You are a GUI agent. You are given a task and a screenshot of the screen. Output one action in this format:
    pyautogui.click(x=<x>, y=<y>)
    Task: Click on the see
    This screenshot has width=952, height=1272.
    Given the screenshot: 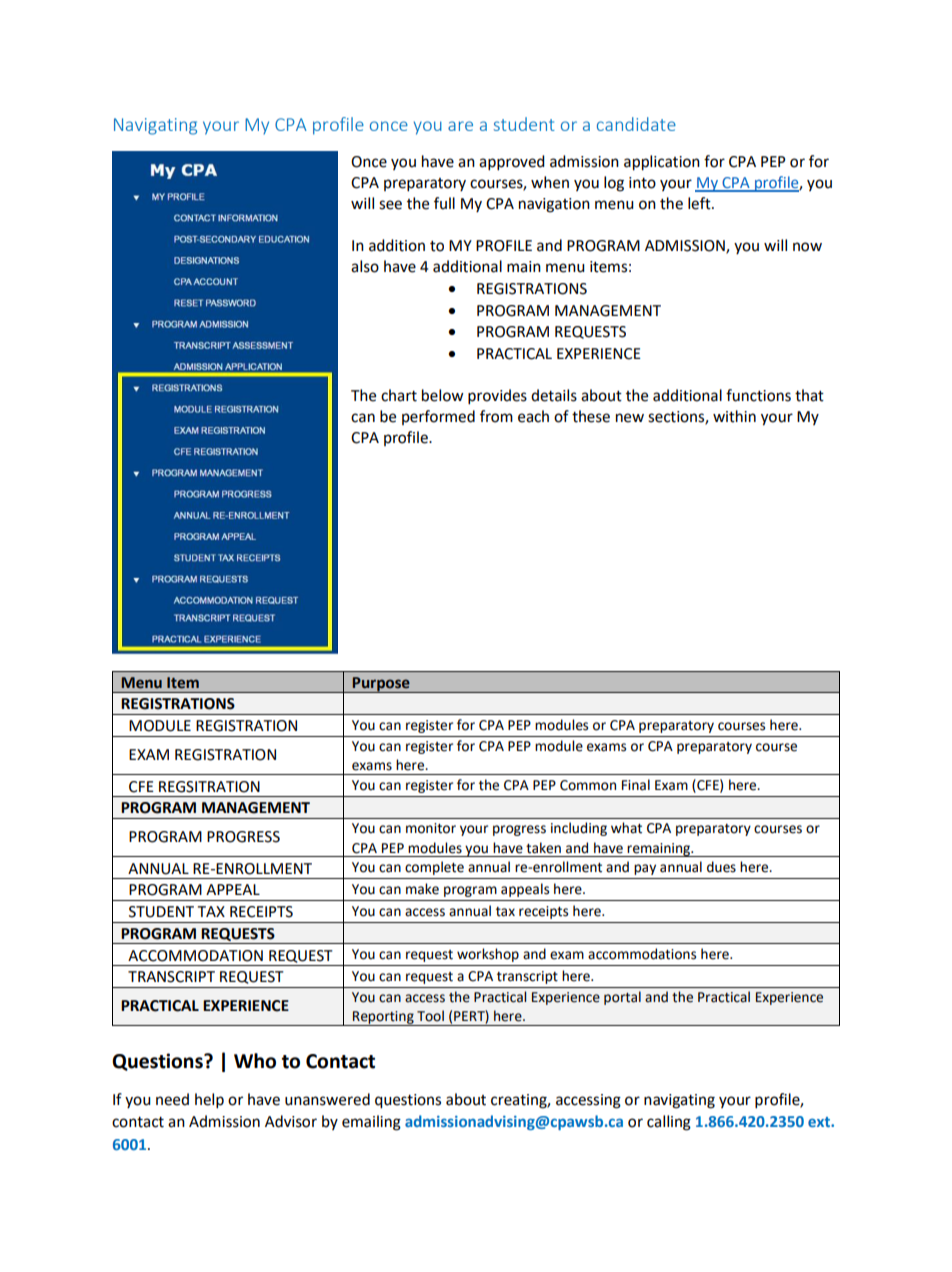 What is the action you would take?
    pyautogui.click(x=390, y=205)
